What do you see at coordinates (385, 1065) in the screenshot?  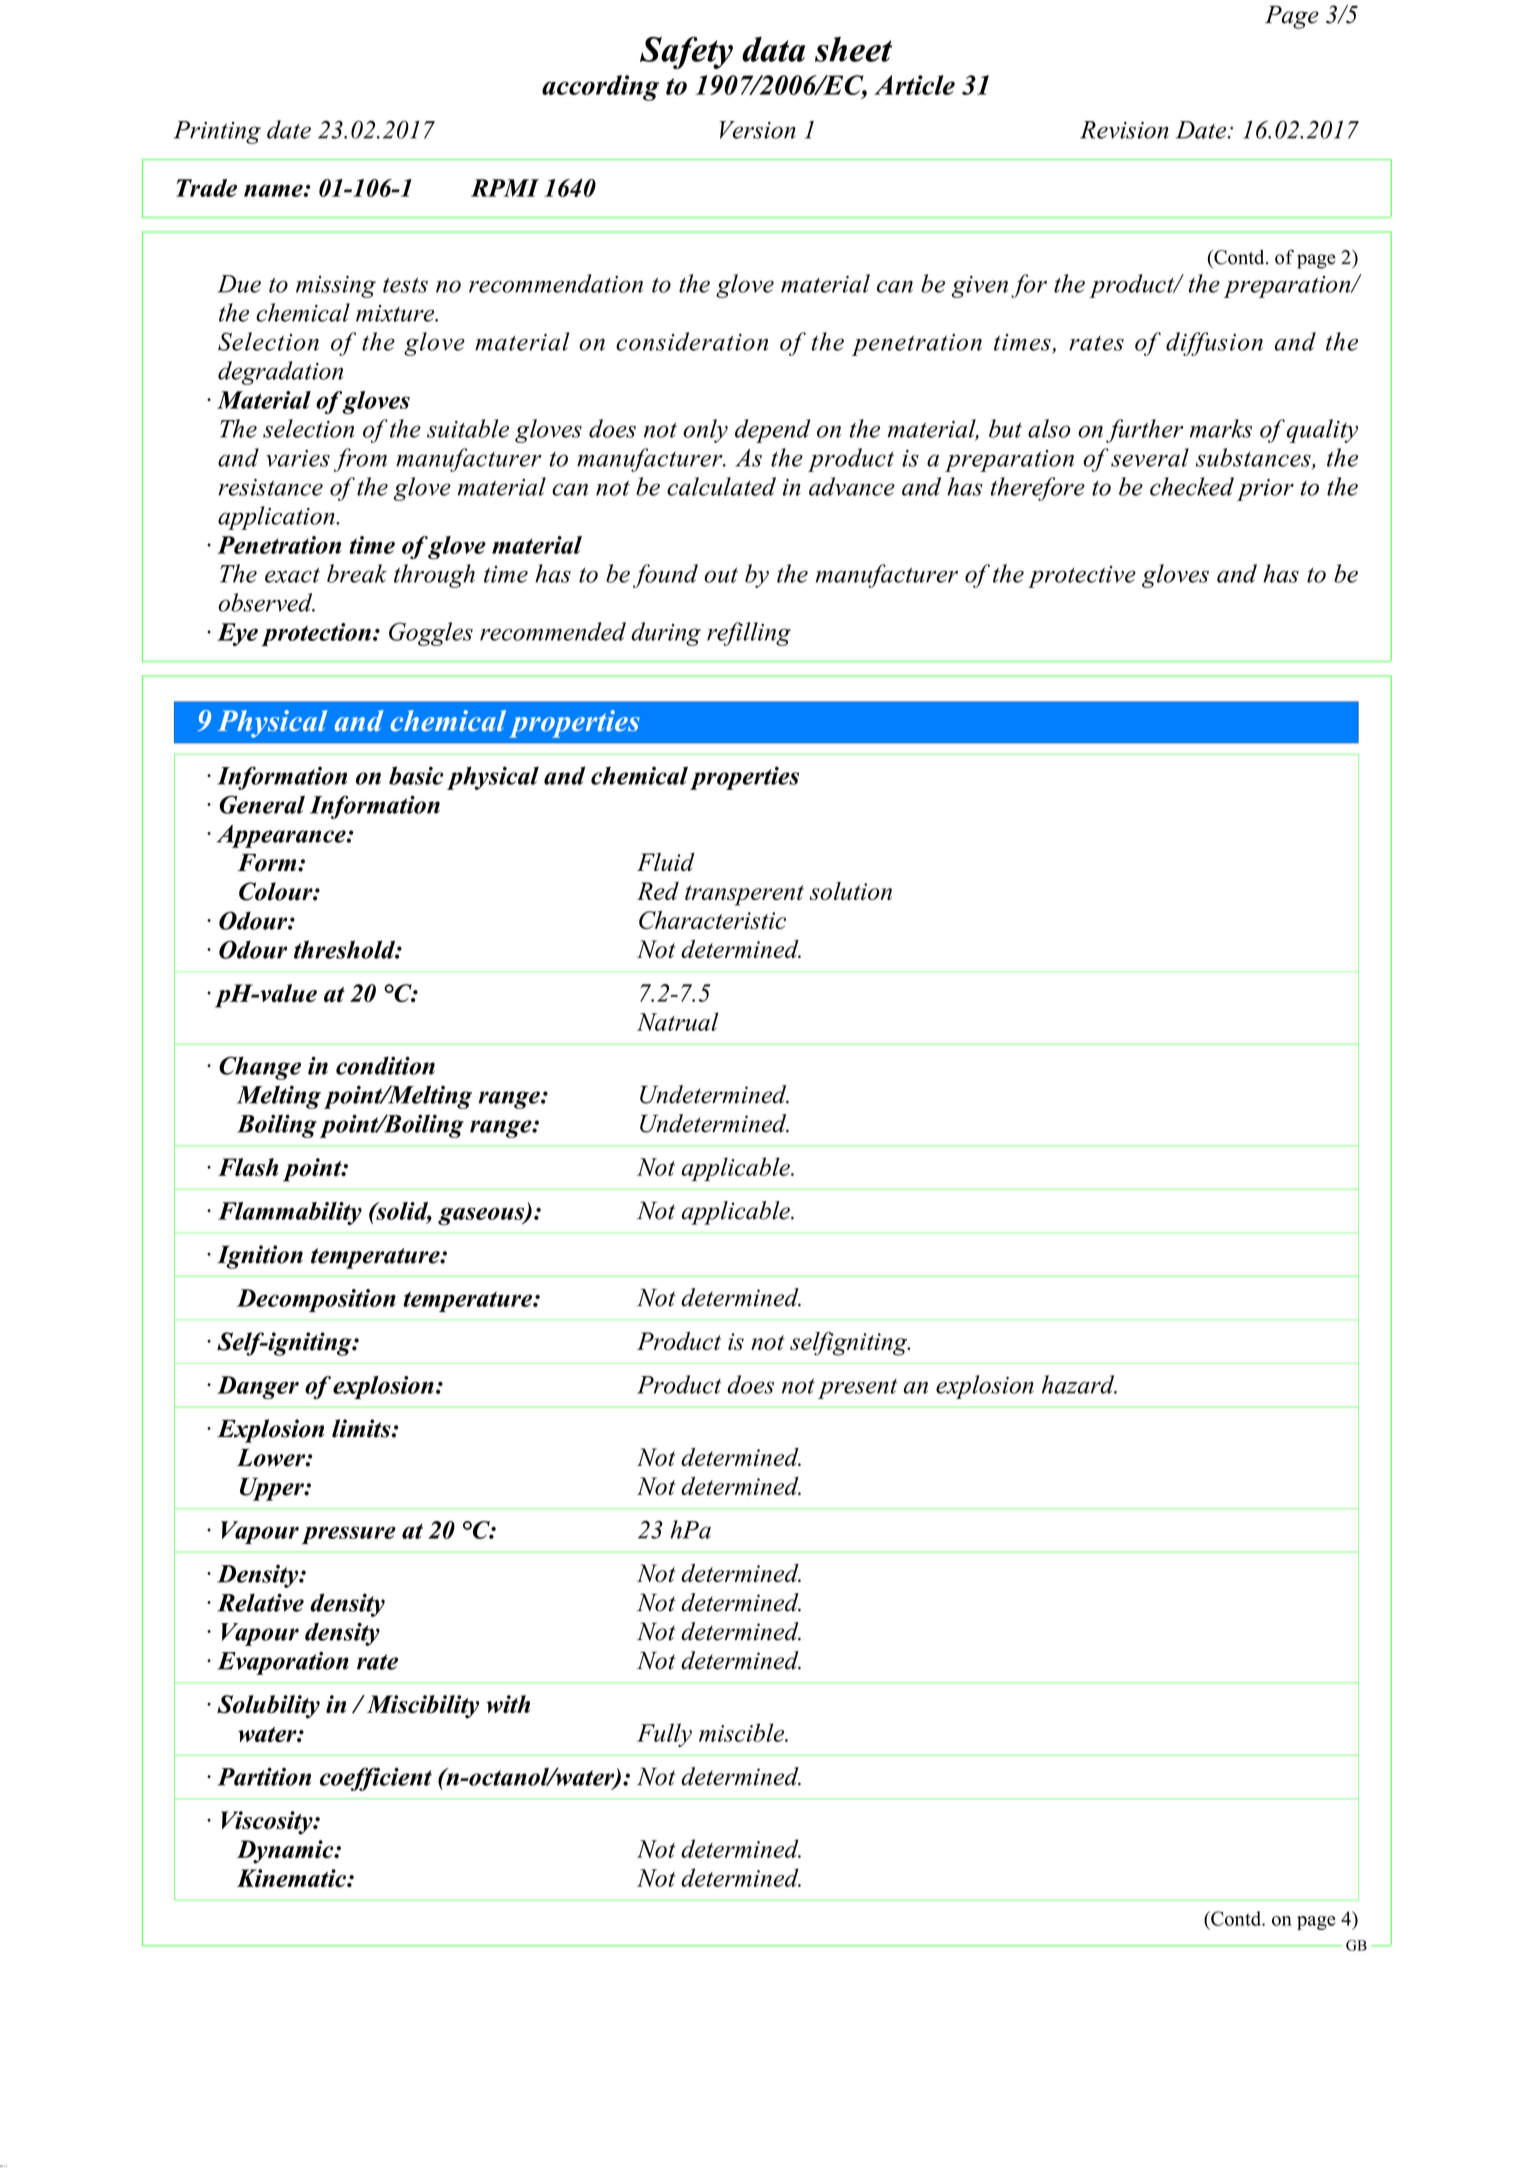 I see `condition` at bounding box center [385, 1065].
